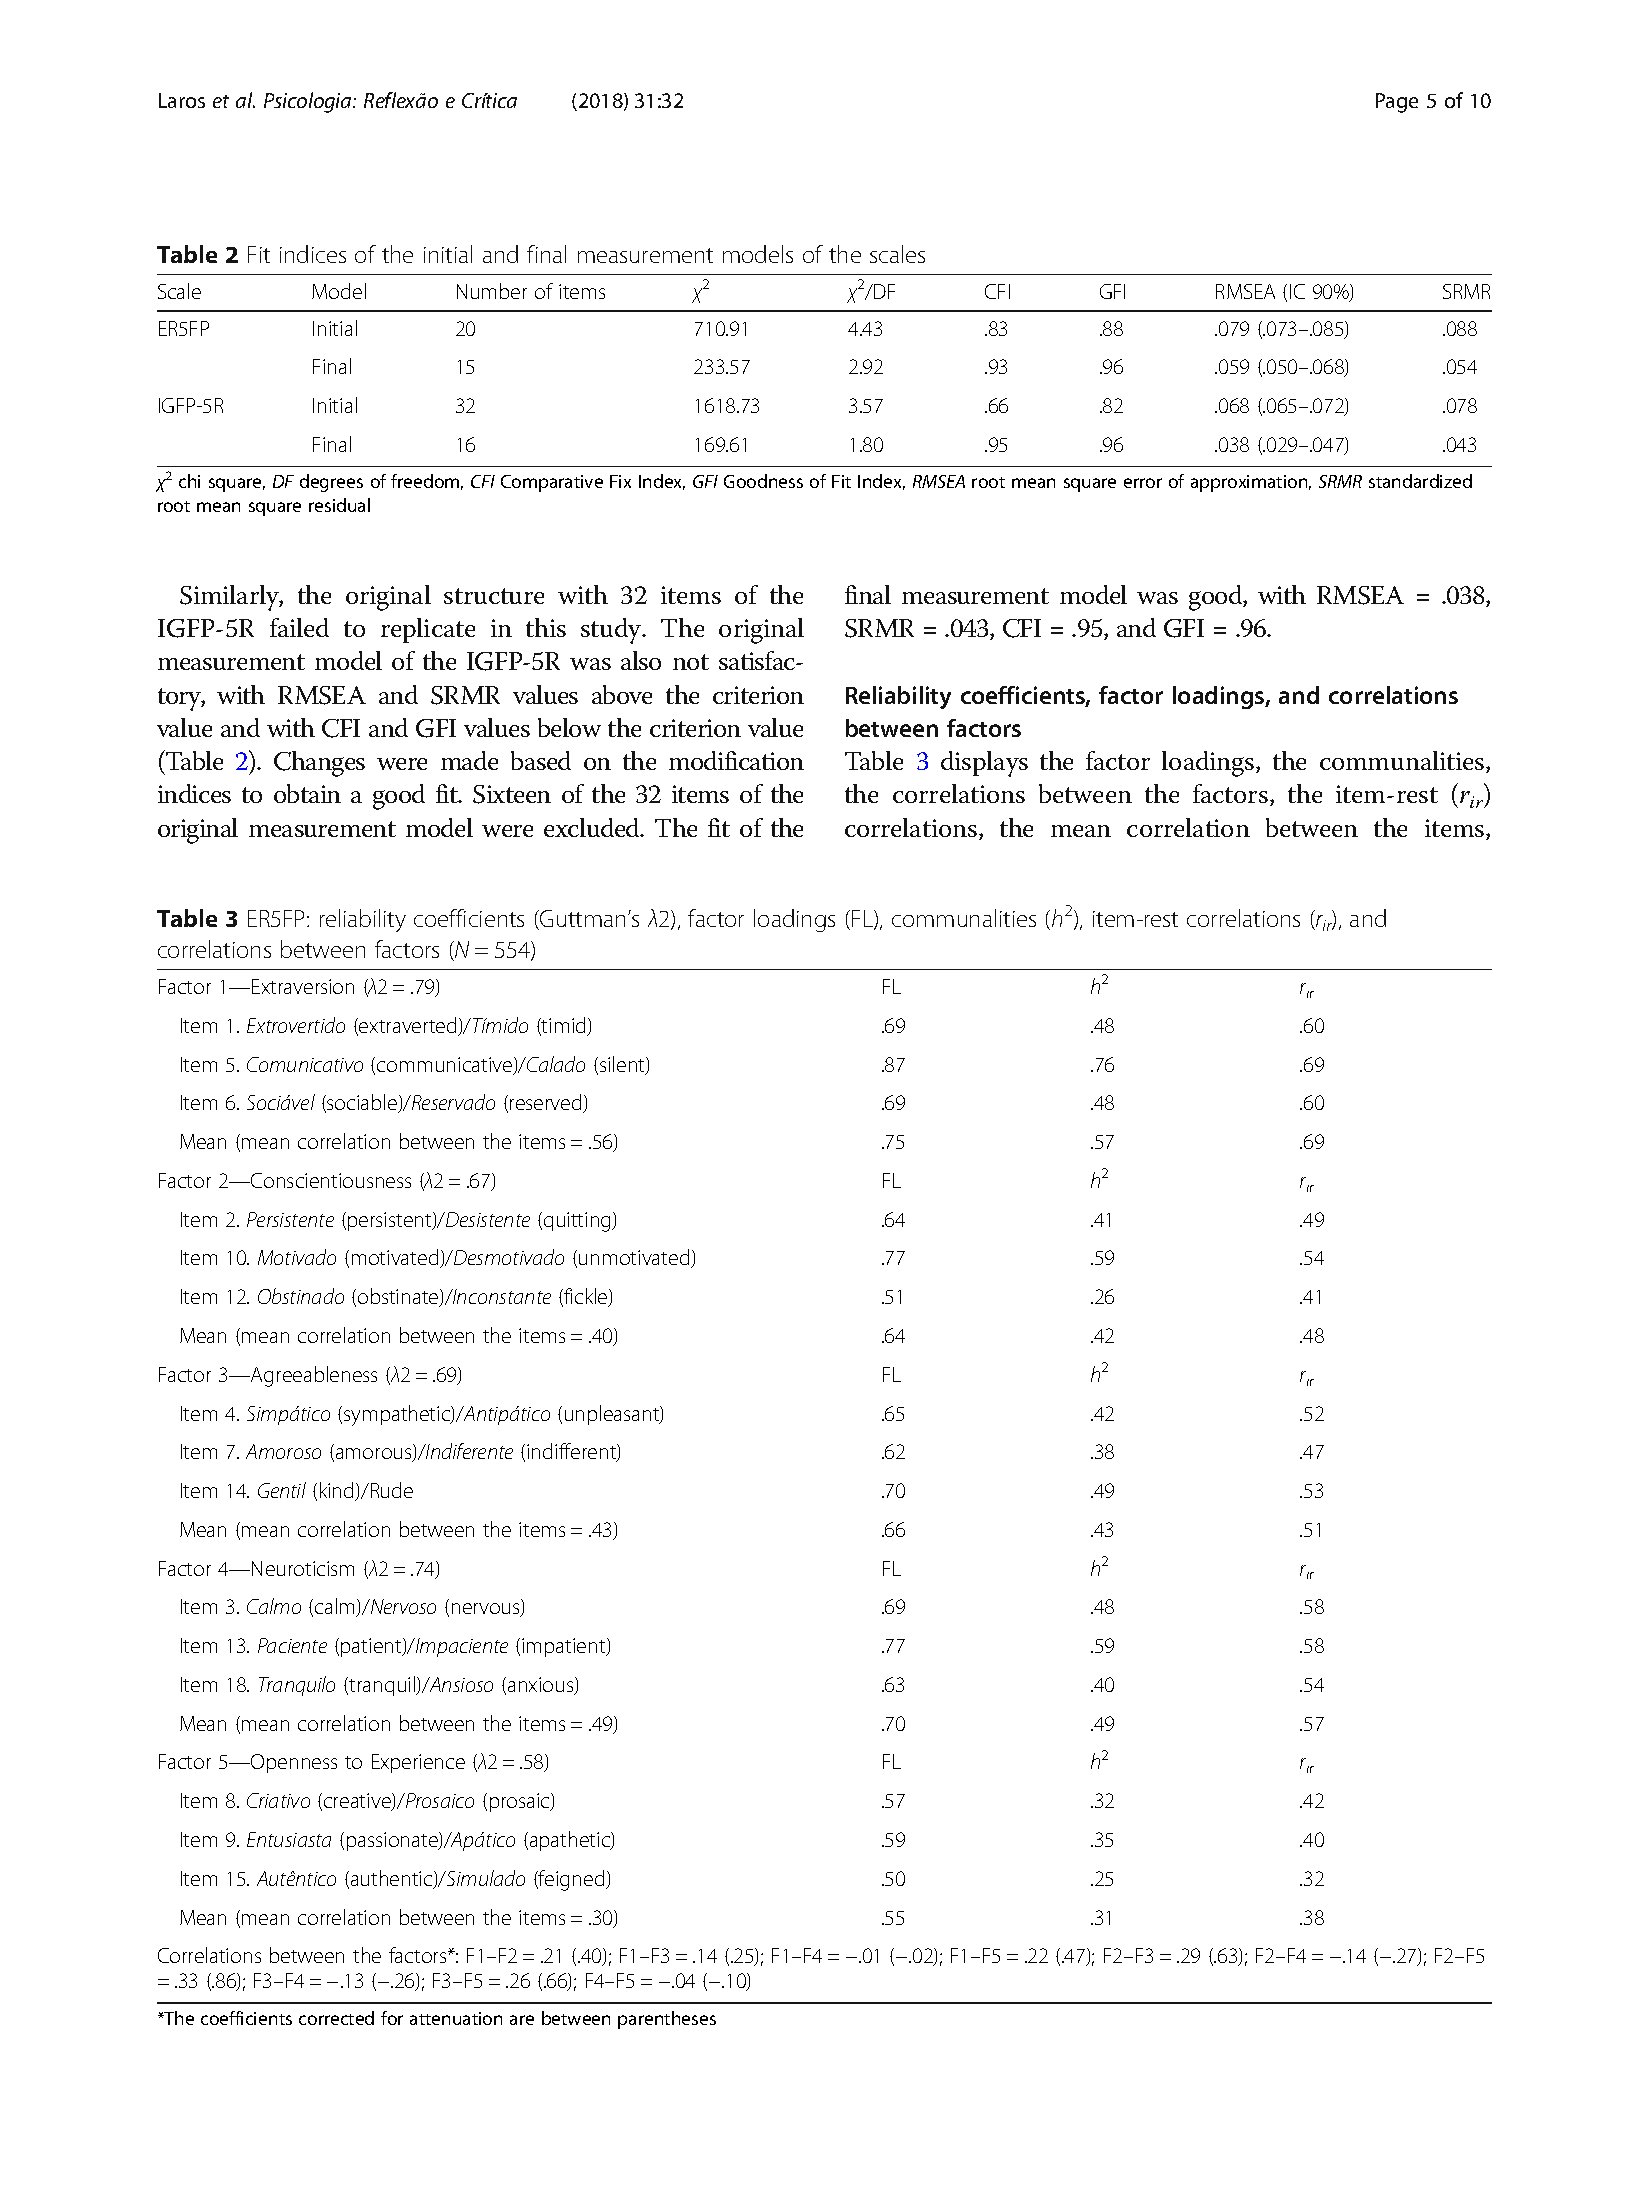 This document has width=1649, height=2190. Describe the element at coordinates (691, 662) in the document. I see `not` at that location.
